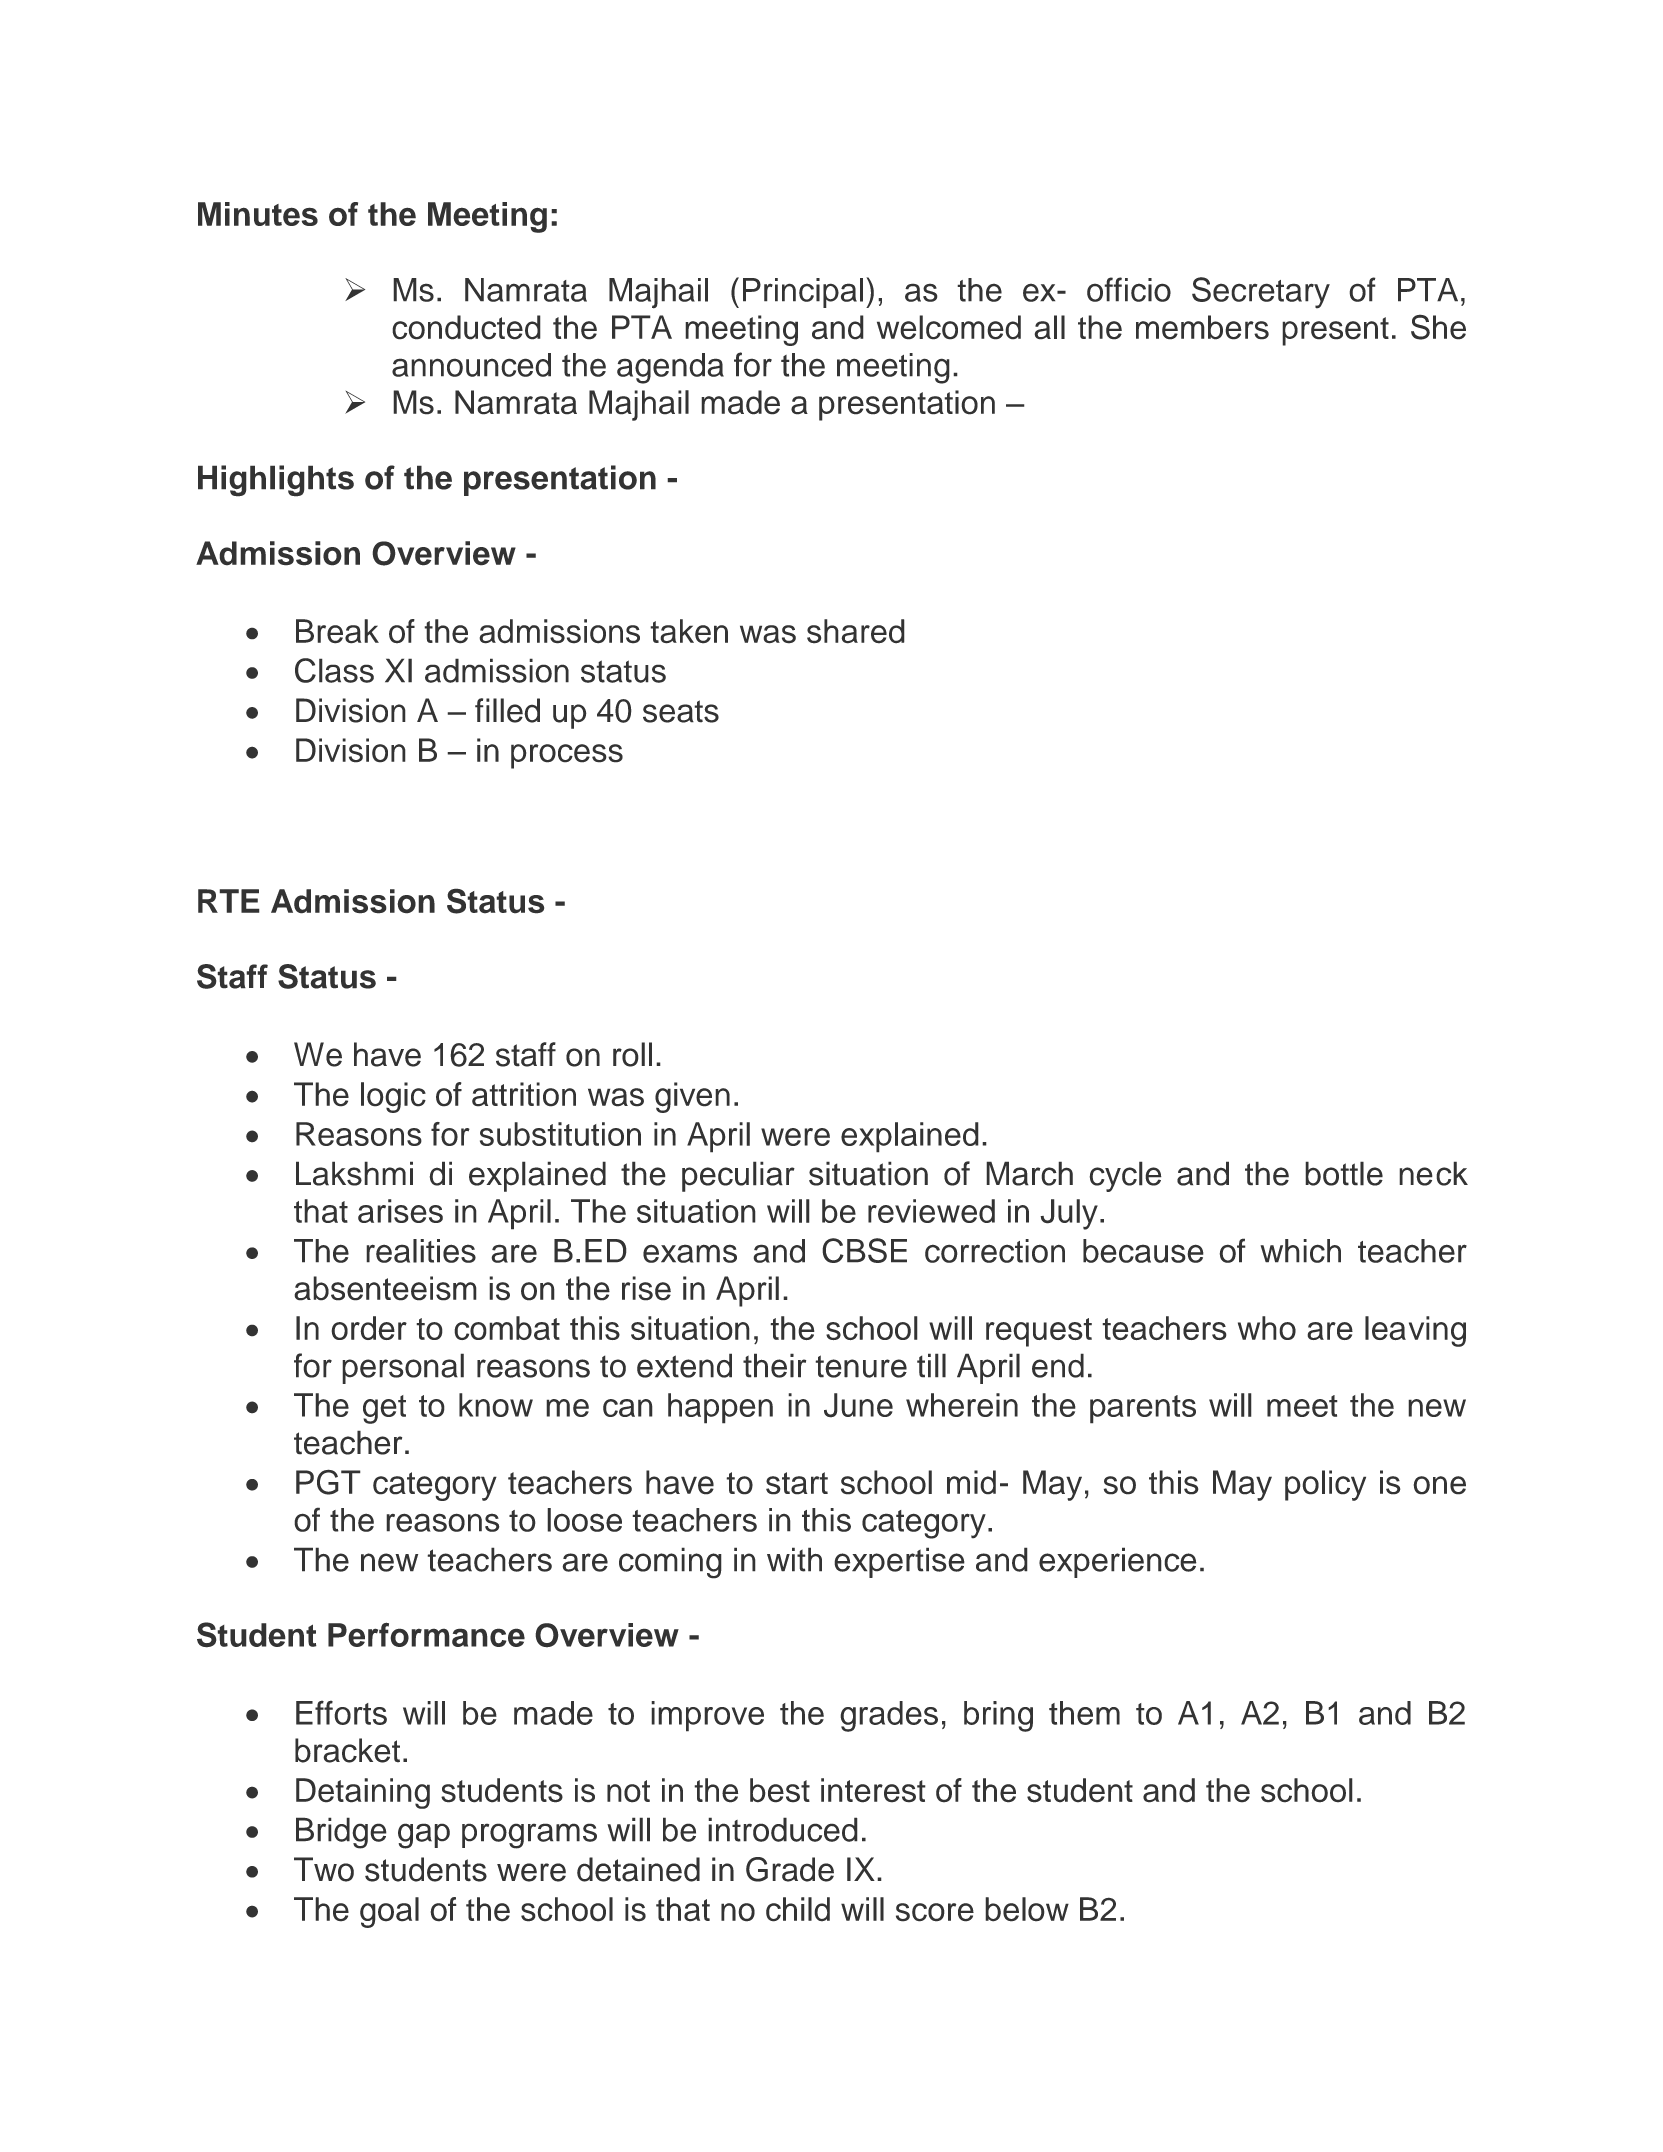 The height and width of the image is (2152, 1663). What do you see at coordinates (803, 293) in the image?
I see `Principal` at bounding box center [803, 293].
